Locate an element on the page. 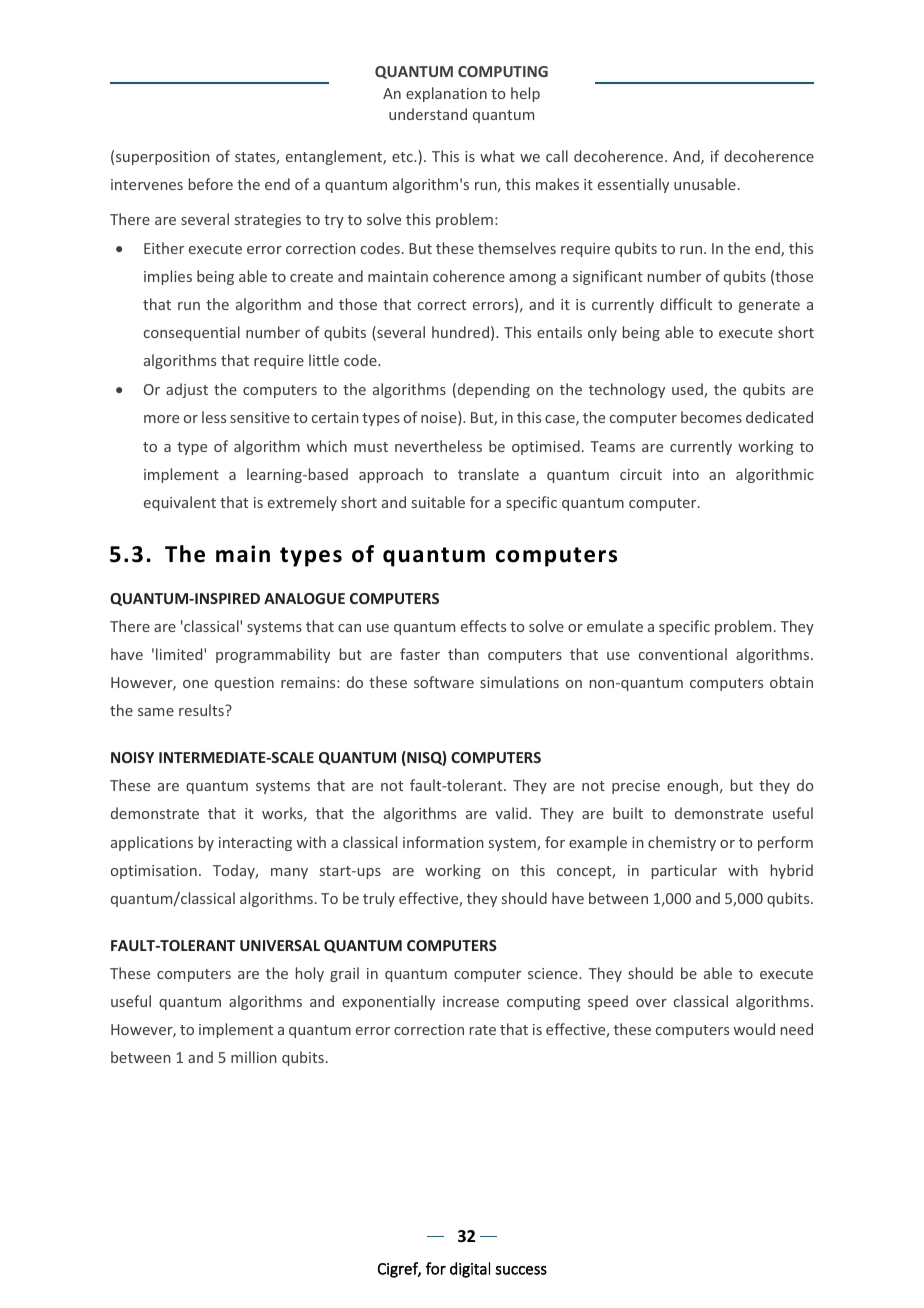  adjust is located at coordinates (187, 390).
